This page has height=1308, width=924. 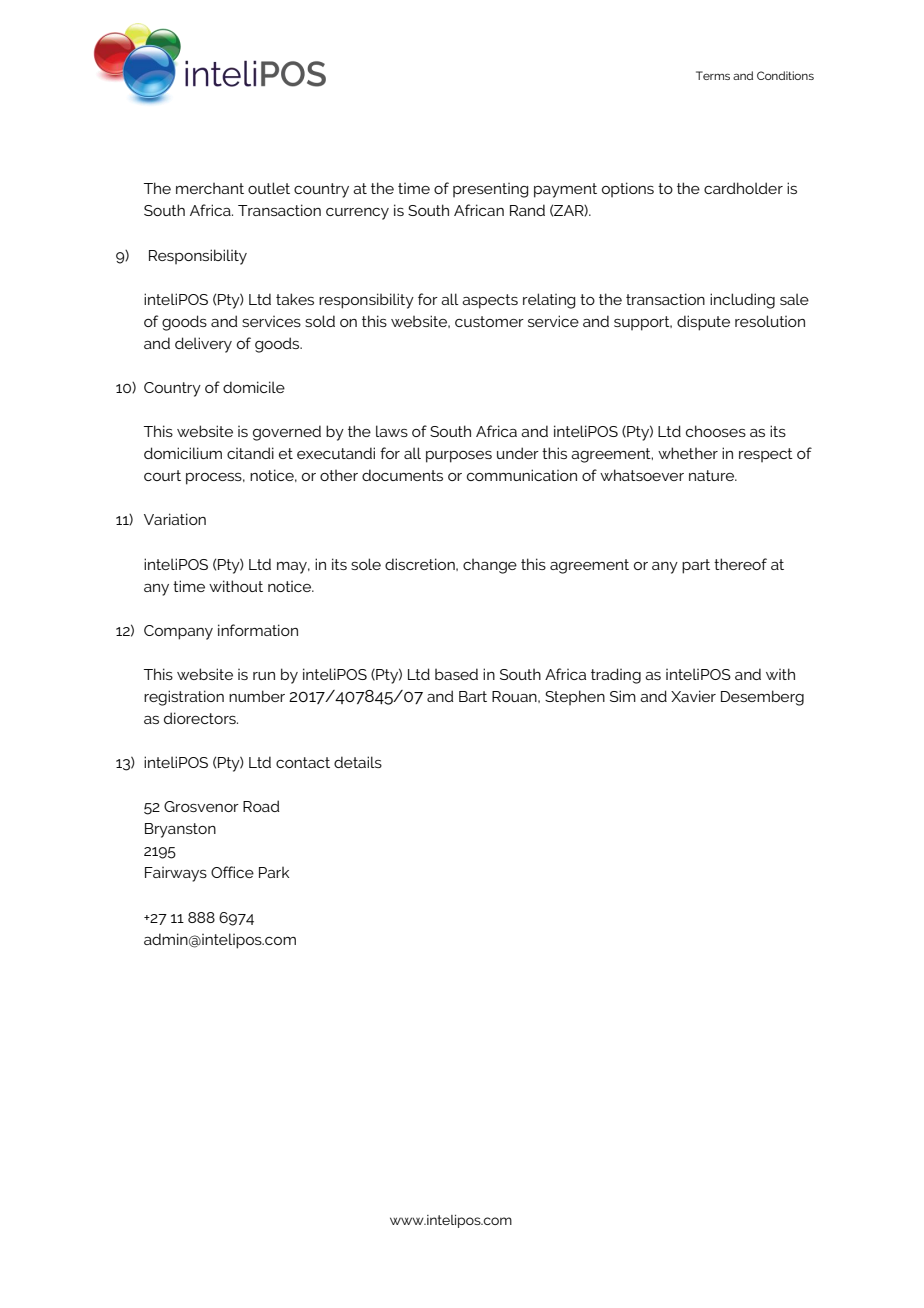 What do you see at coordinates (295, 299) in the page?
I see `takes` at bounding box center [295, 299].
